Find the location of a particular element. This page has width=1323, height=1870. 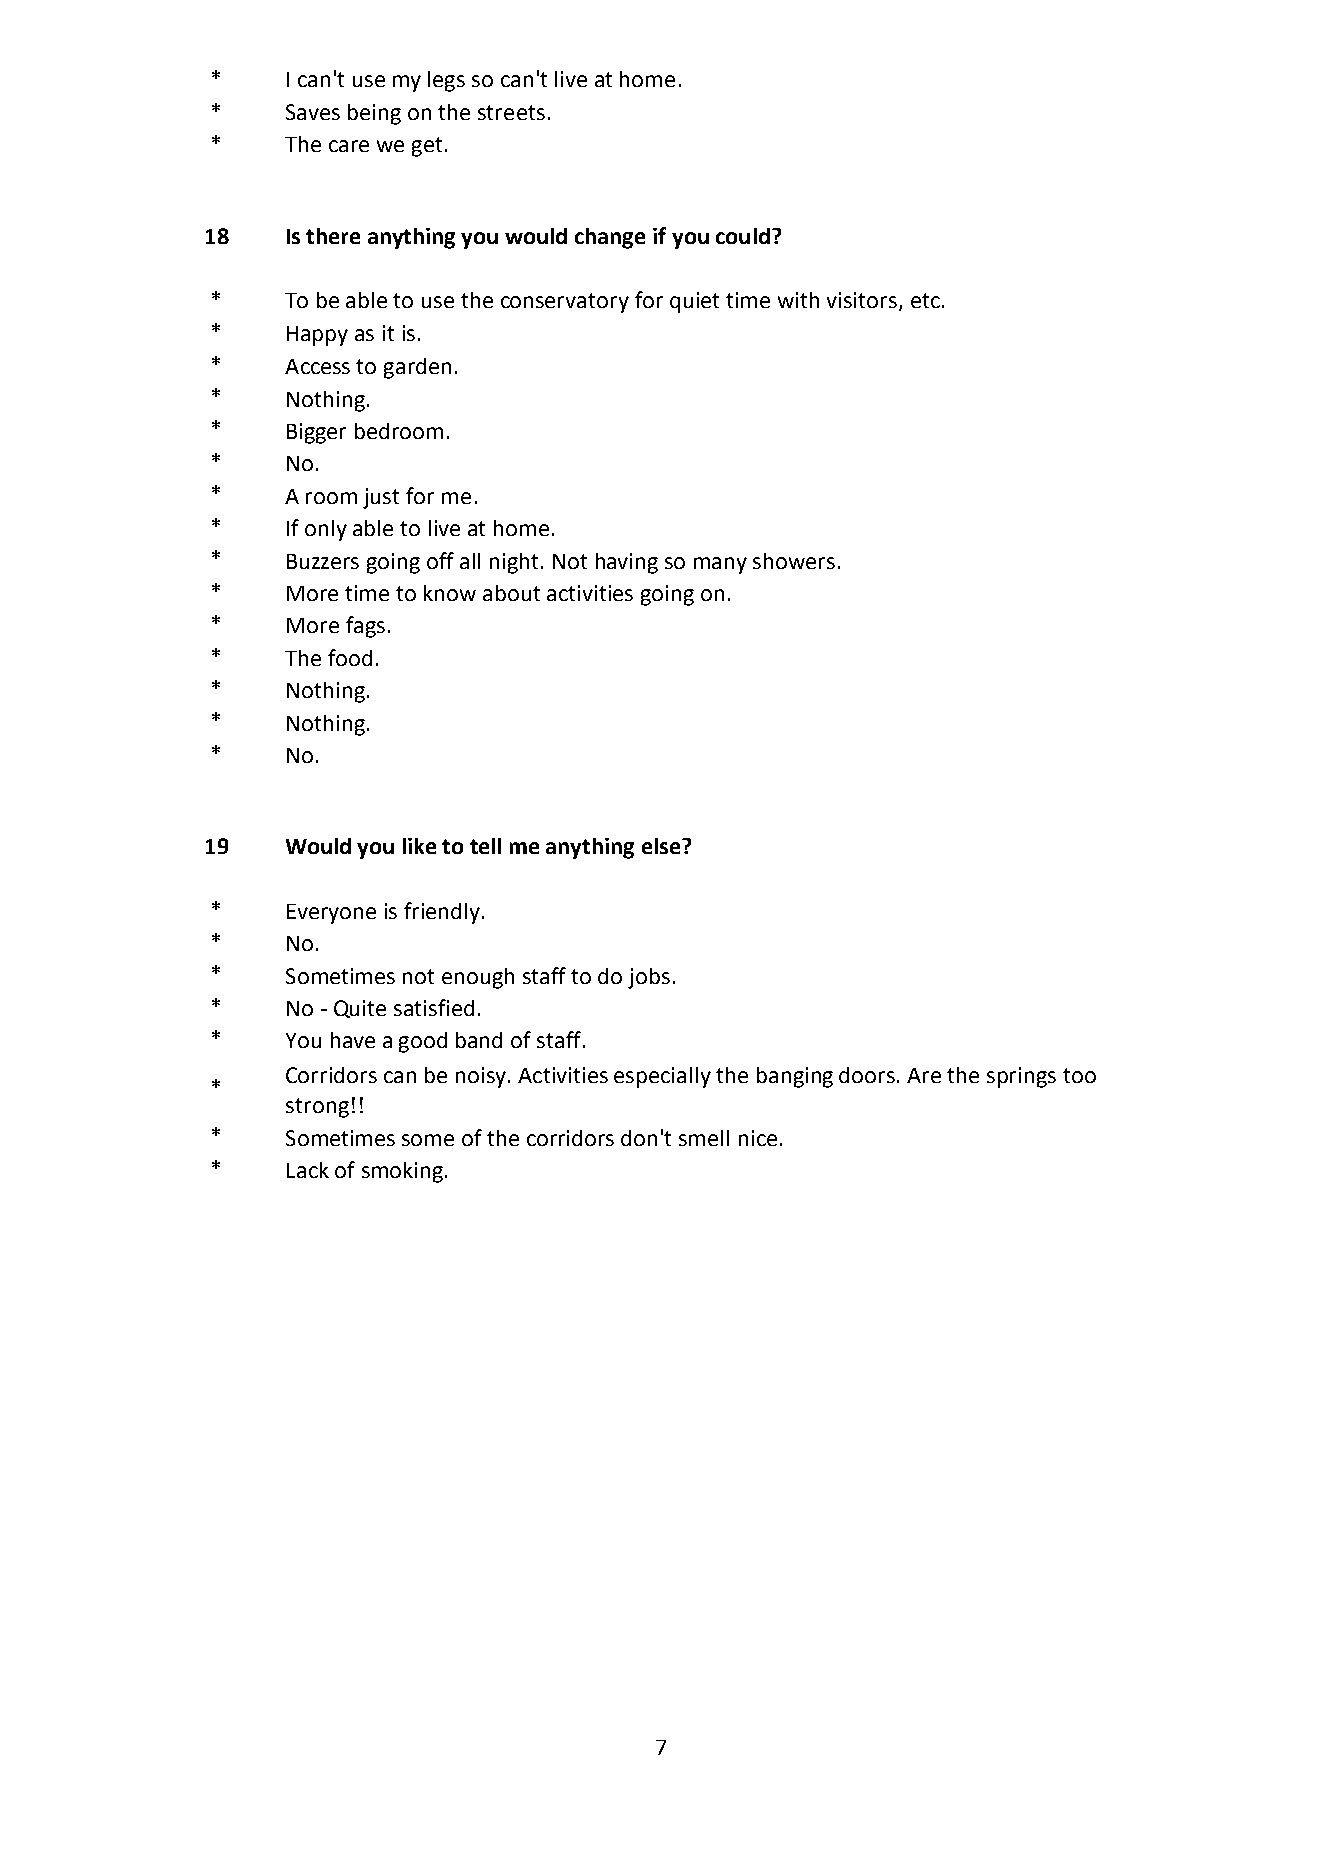

many is located at coordinates (720, 565).
